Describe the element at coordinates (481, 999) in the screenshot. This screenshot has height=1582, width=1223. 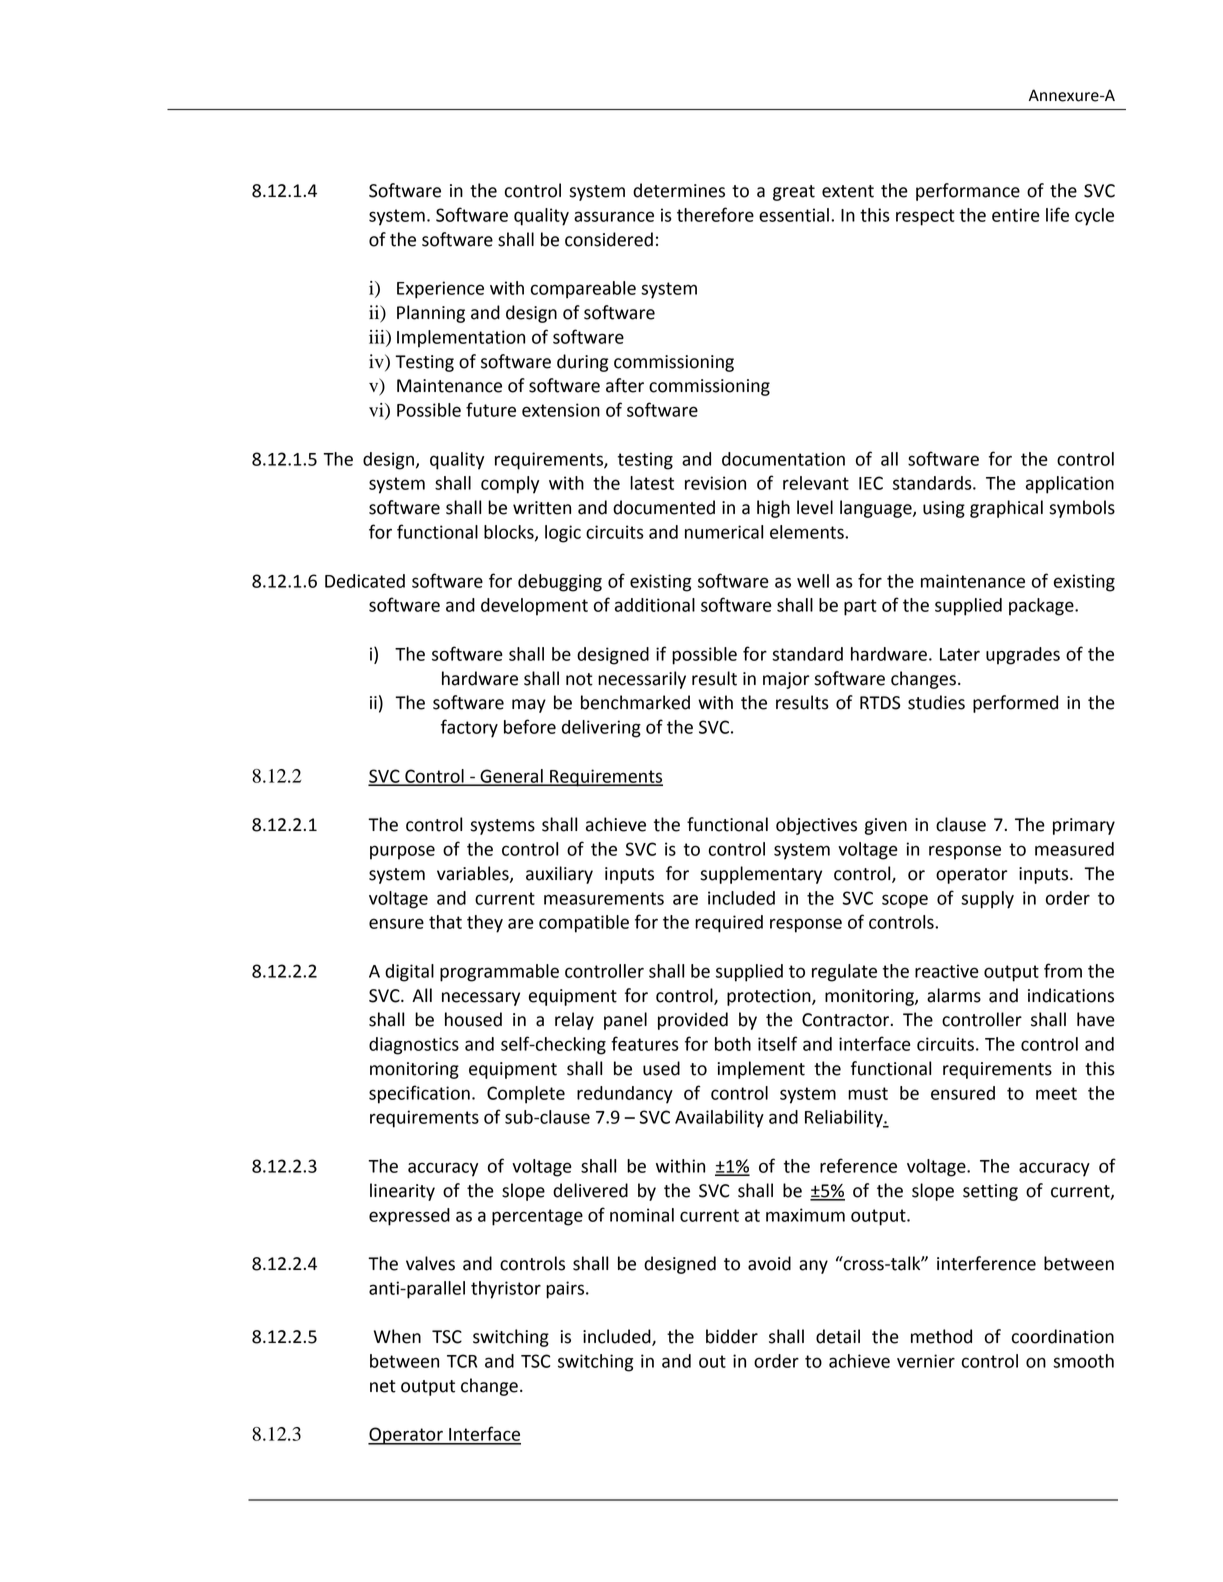
I see `necessary` at that location.
